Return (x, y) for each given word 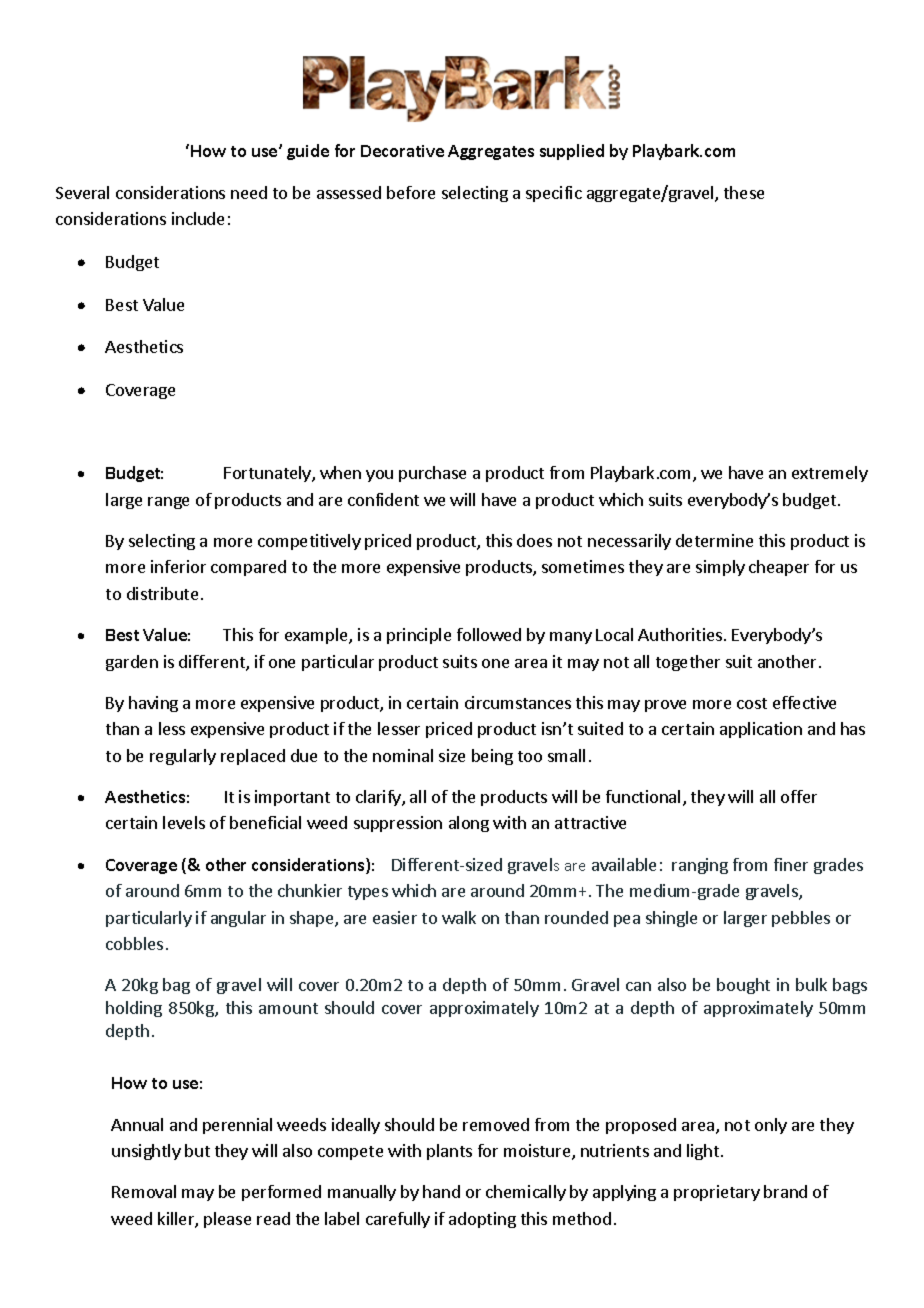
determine (714, 540)
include (198, 218)
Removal (144, 1191)
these (744, 192)
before (411, 192)
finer (791, 864)
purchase (432, 474)
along (469, 824)
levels (184, 822)
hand (441, 1191)
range (168, 503)
